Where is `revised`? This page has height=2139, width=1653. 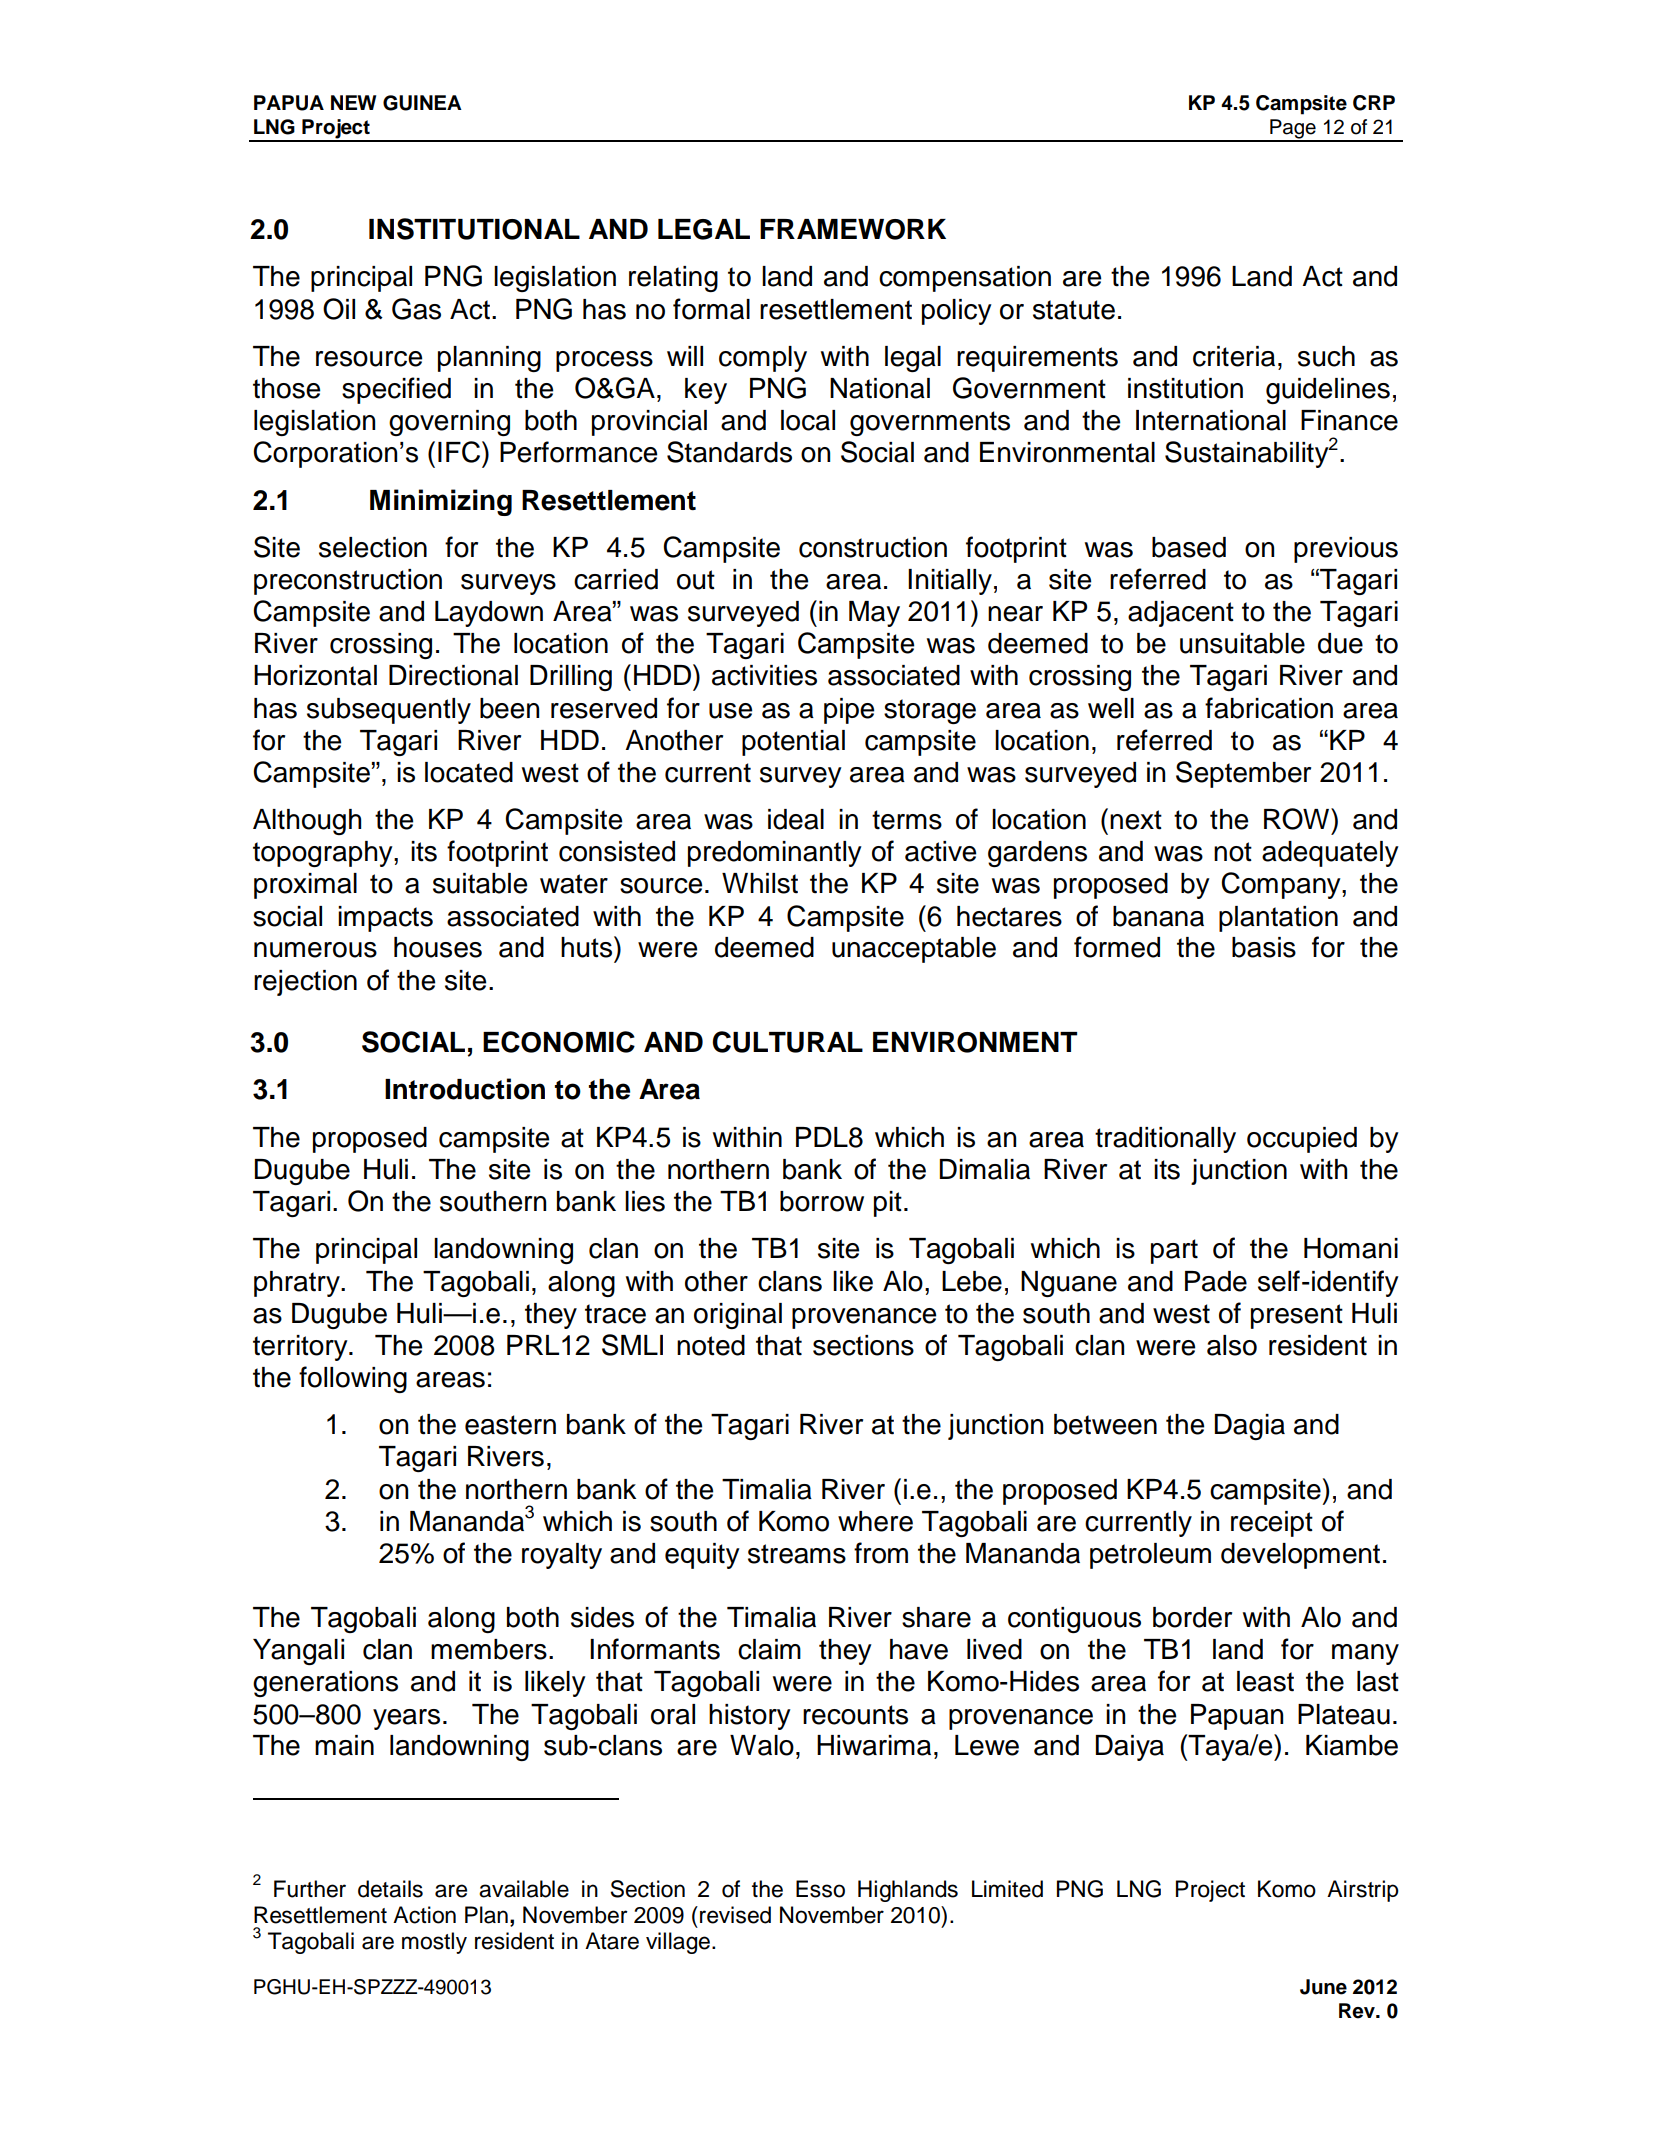 revised is located at coordinates (735, 1915).
